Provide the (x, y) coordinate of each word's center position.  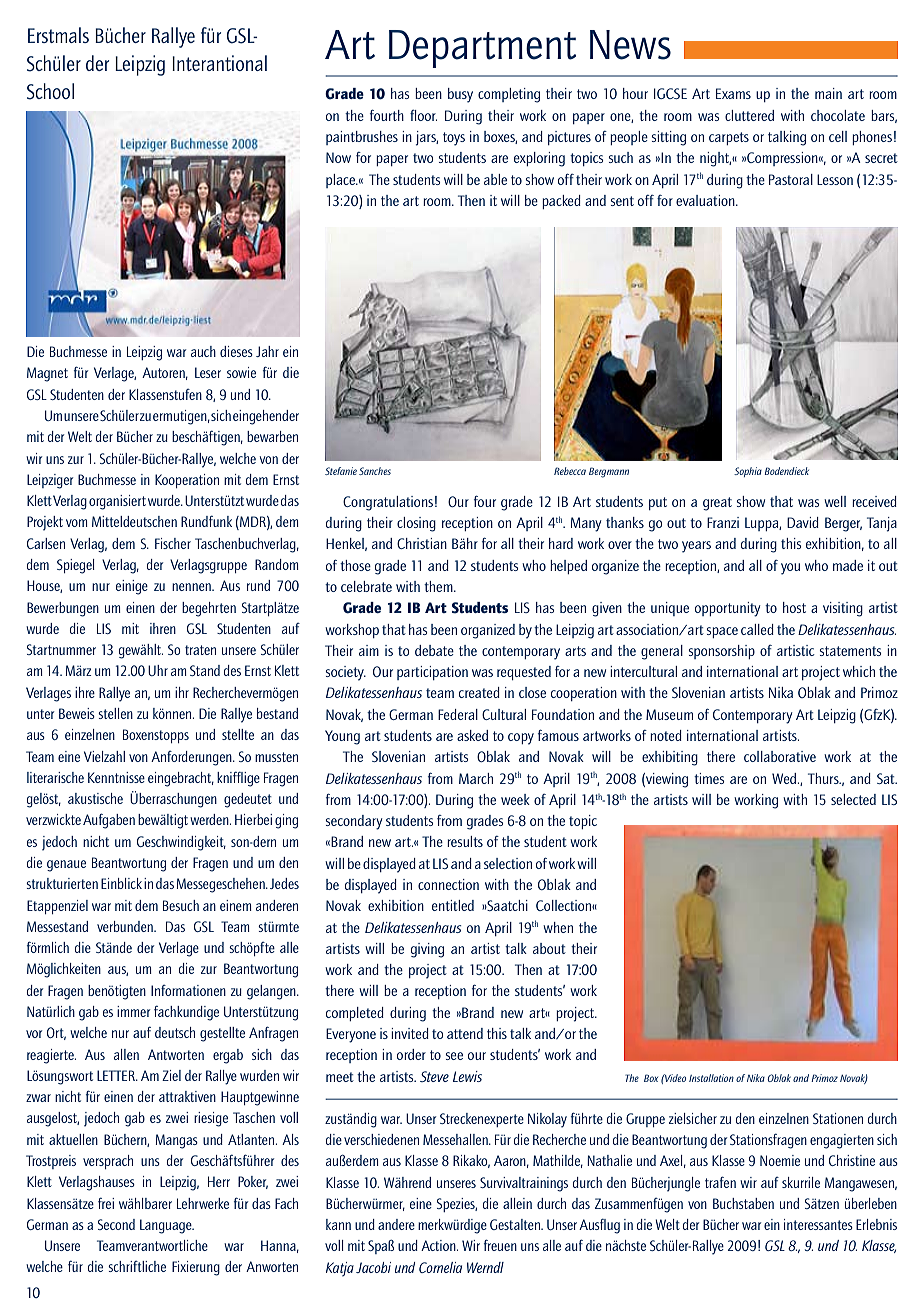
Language (167, 1226)
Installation (711, 1078)
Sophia (748, 472)
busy (460, 95)
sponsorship (721, 652)
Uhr (158, 670)
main (828, 93)
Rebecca (570, 471)
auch (203, 351)
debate (434, 650)
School (50, 91)
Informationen (188, 990)
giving (427, 950)
